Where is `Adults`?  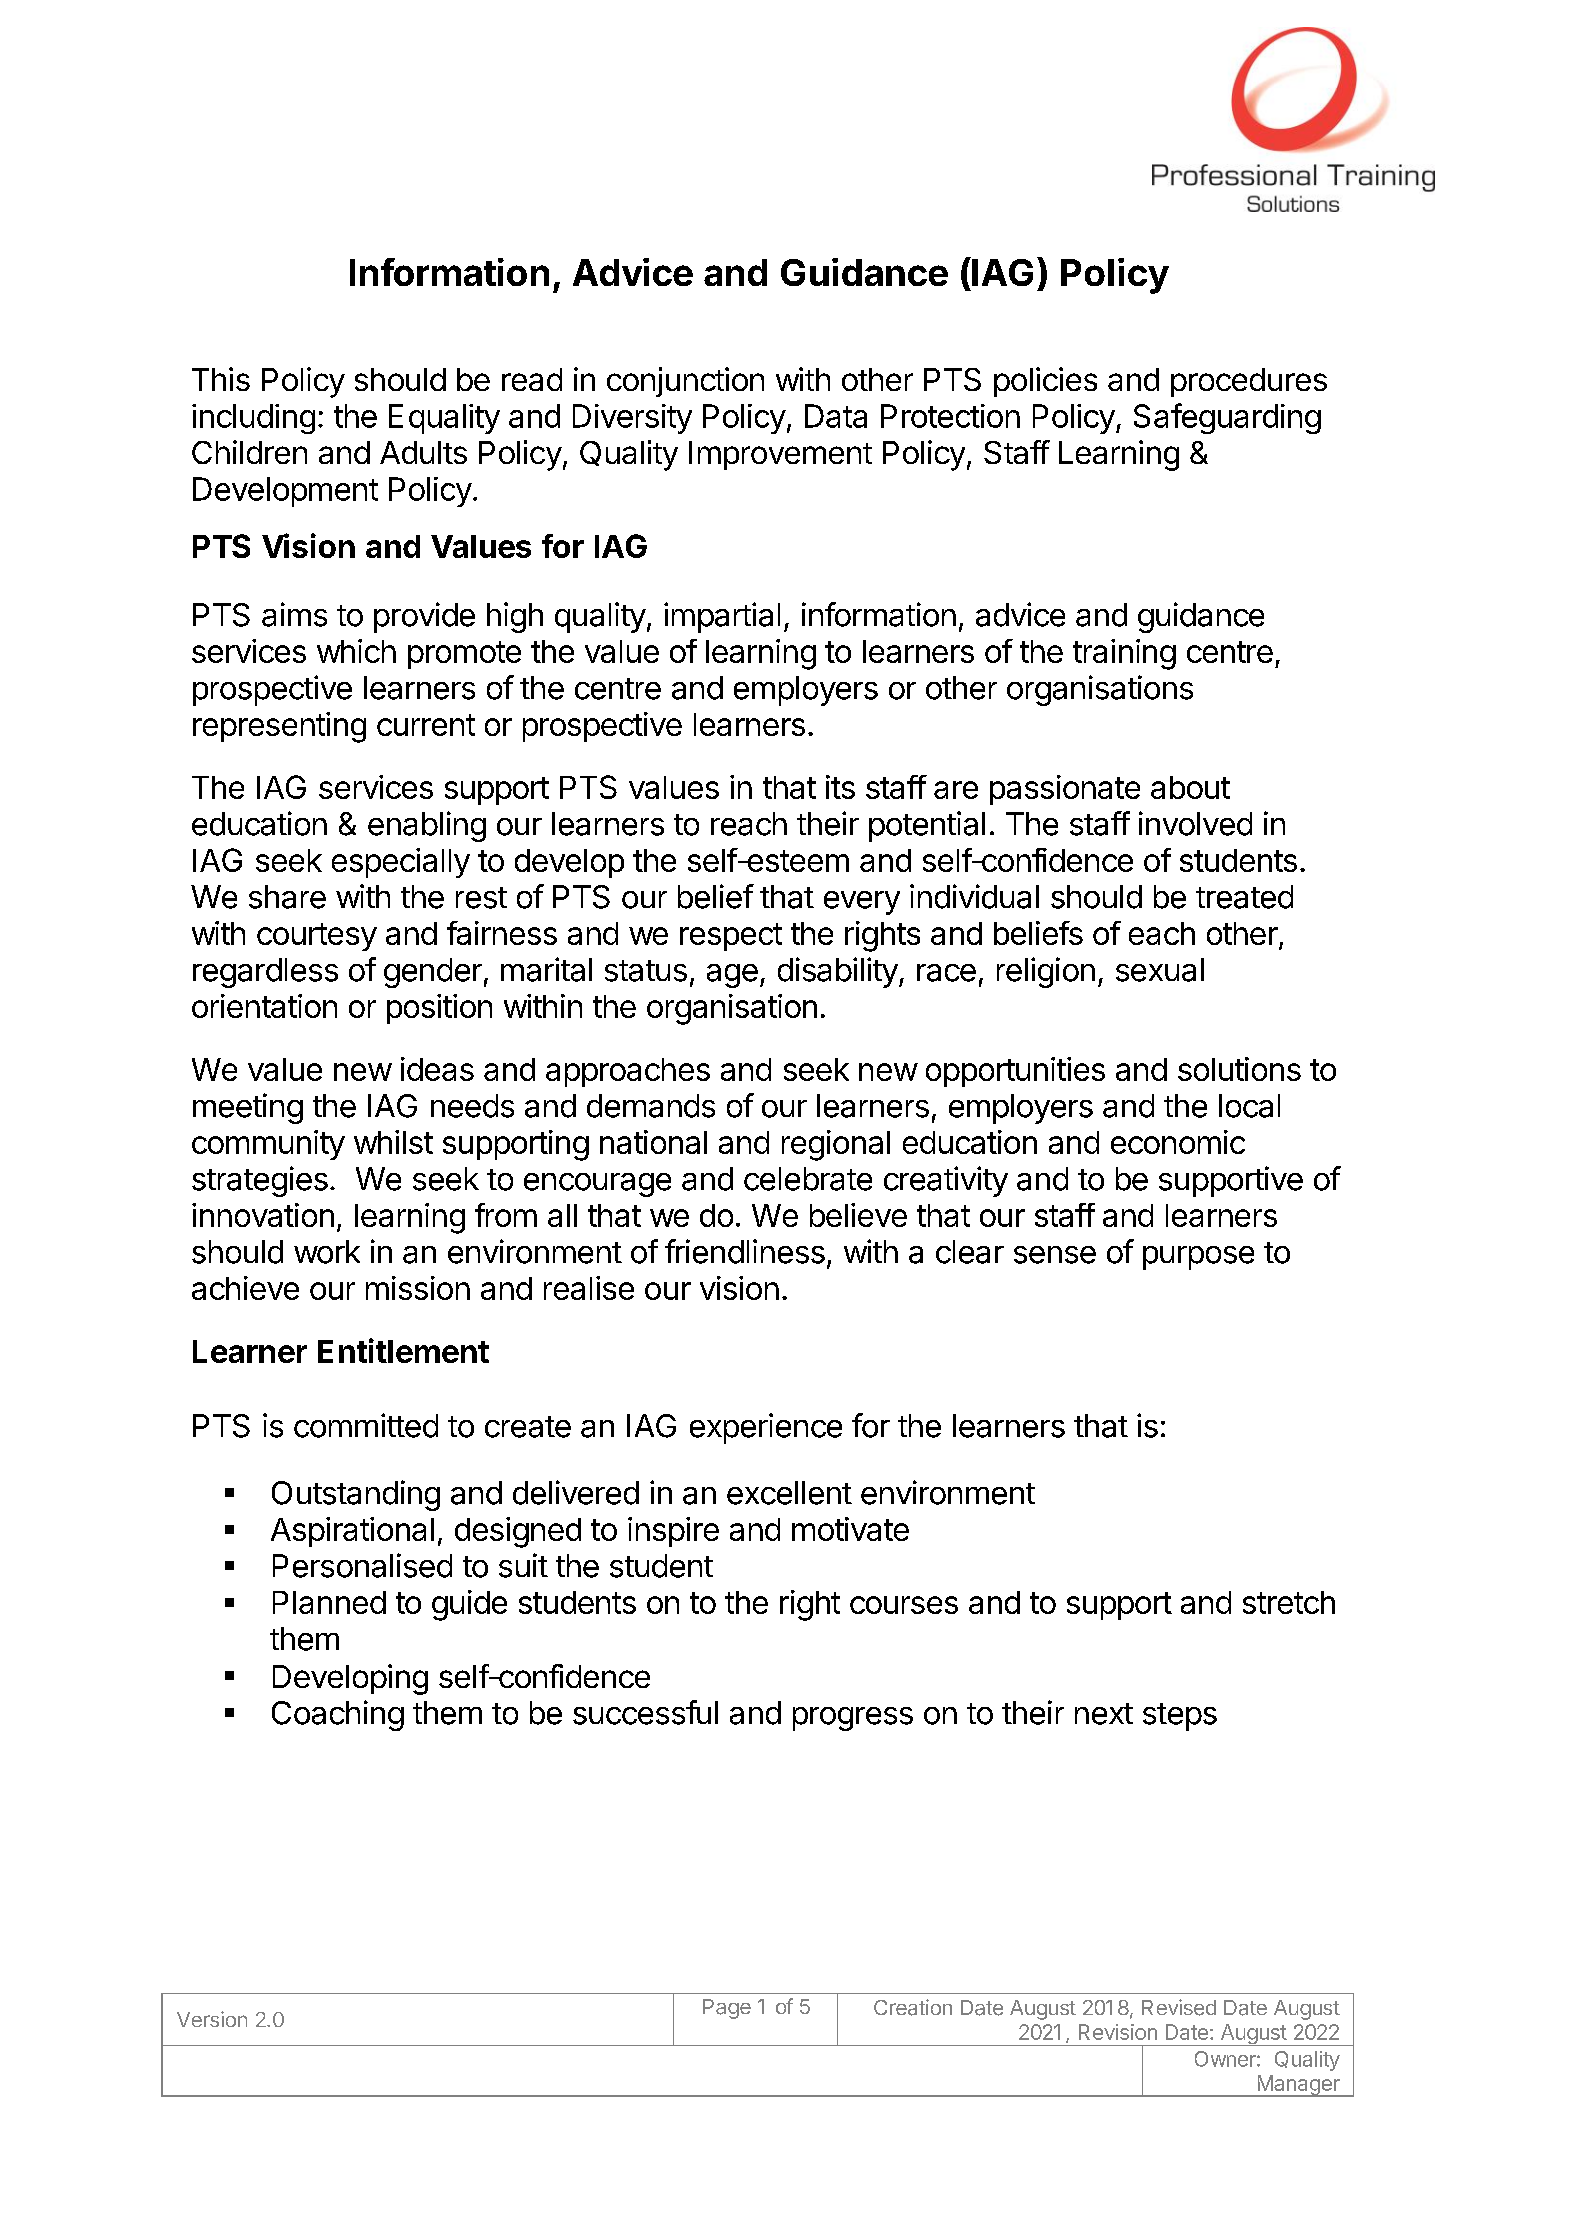 Adults is located at coordinates (423, 452).
